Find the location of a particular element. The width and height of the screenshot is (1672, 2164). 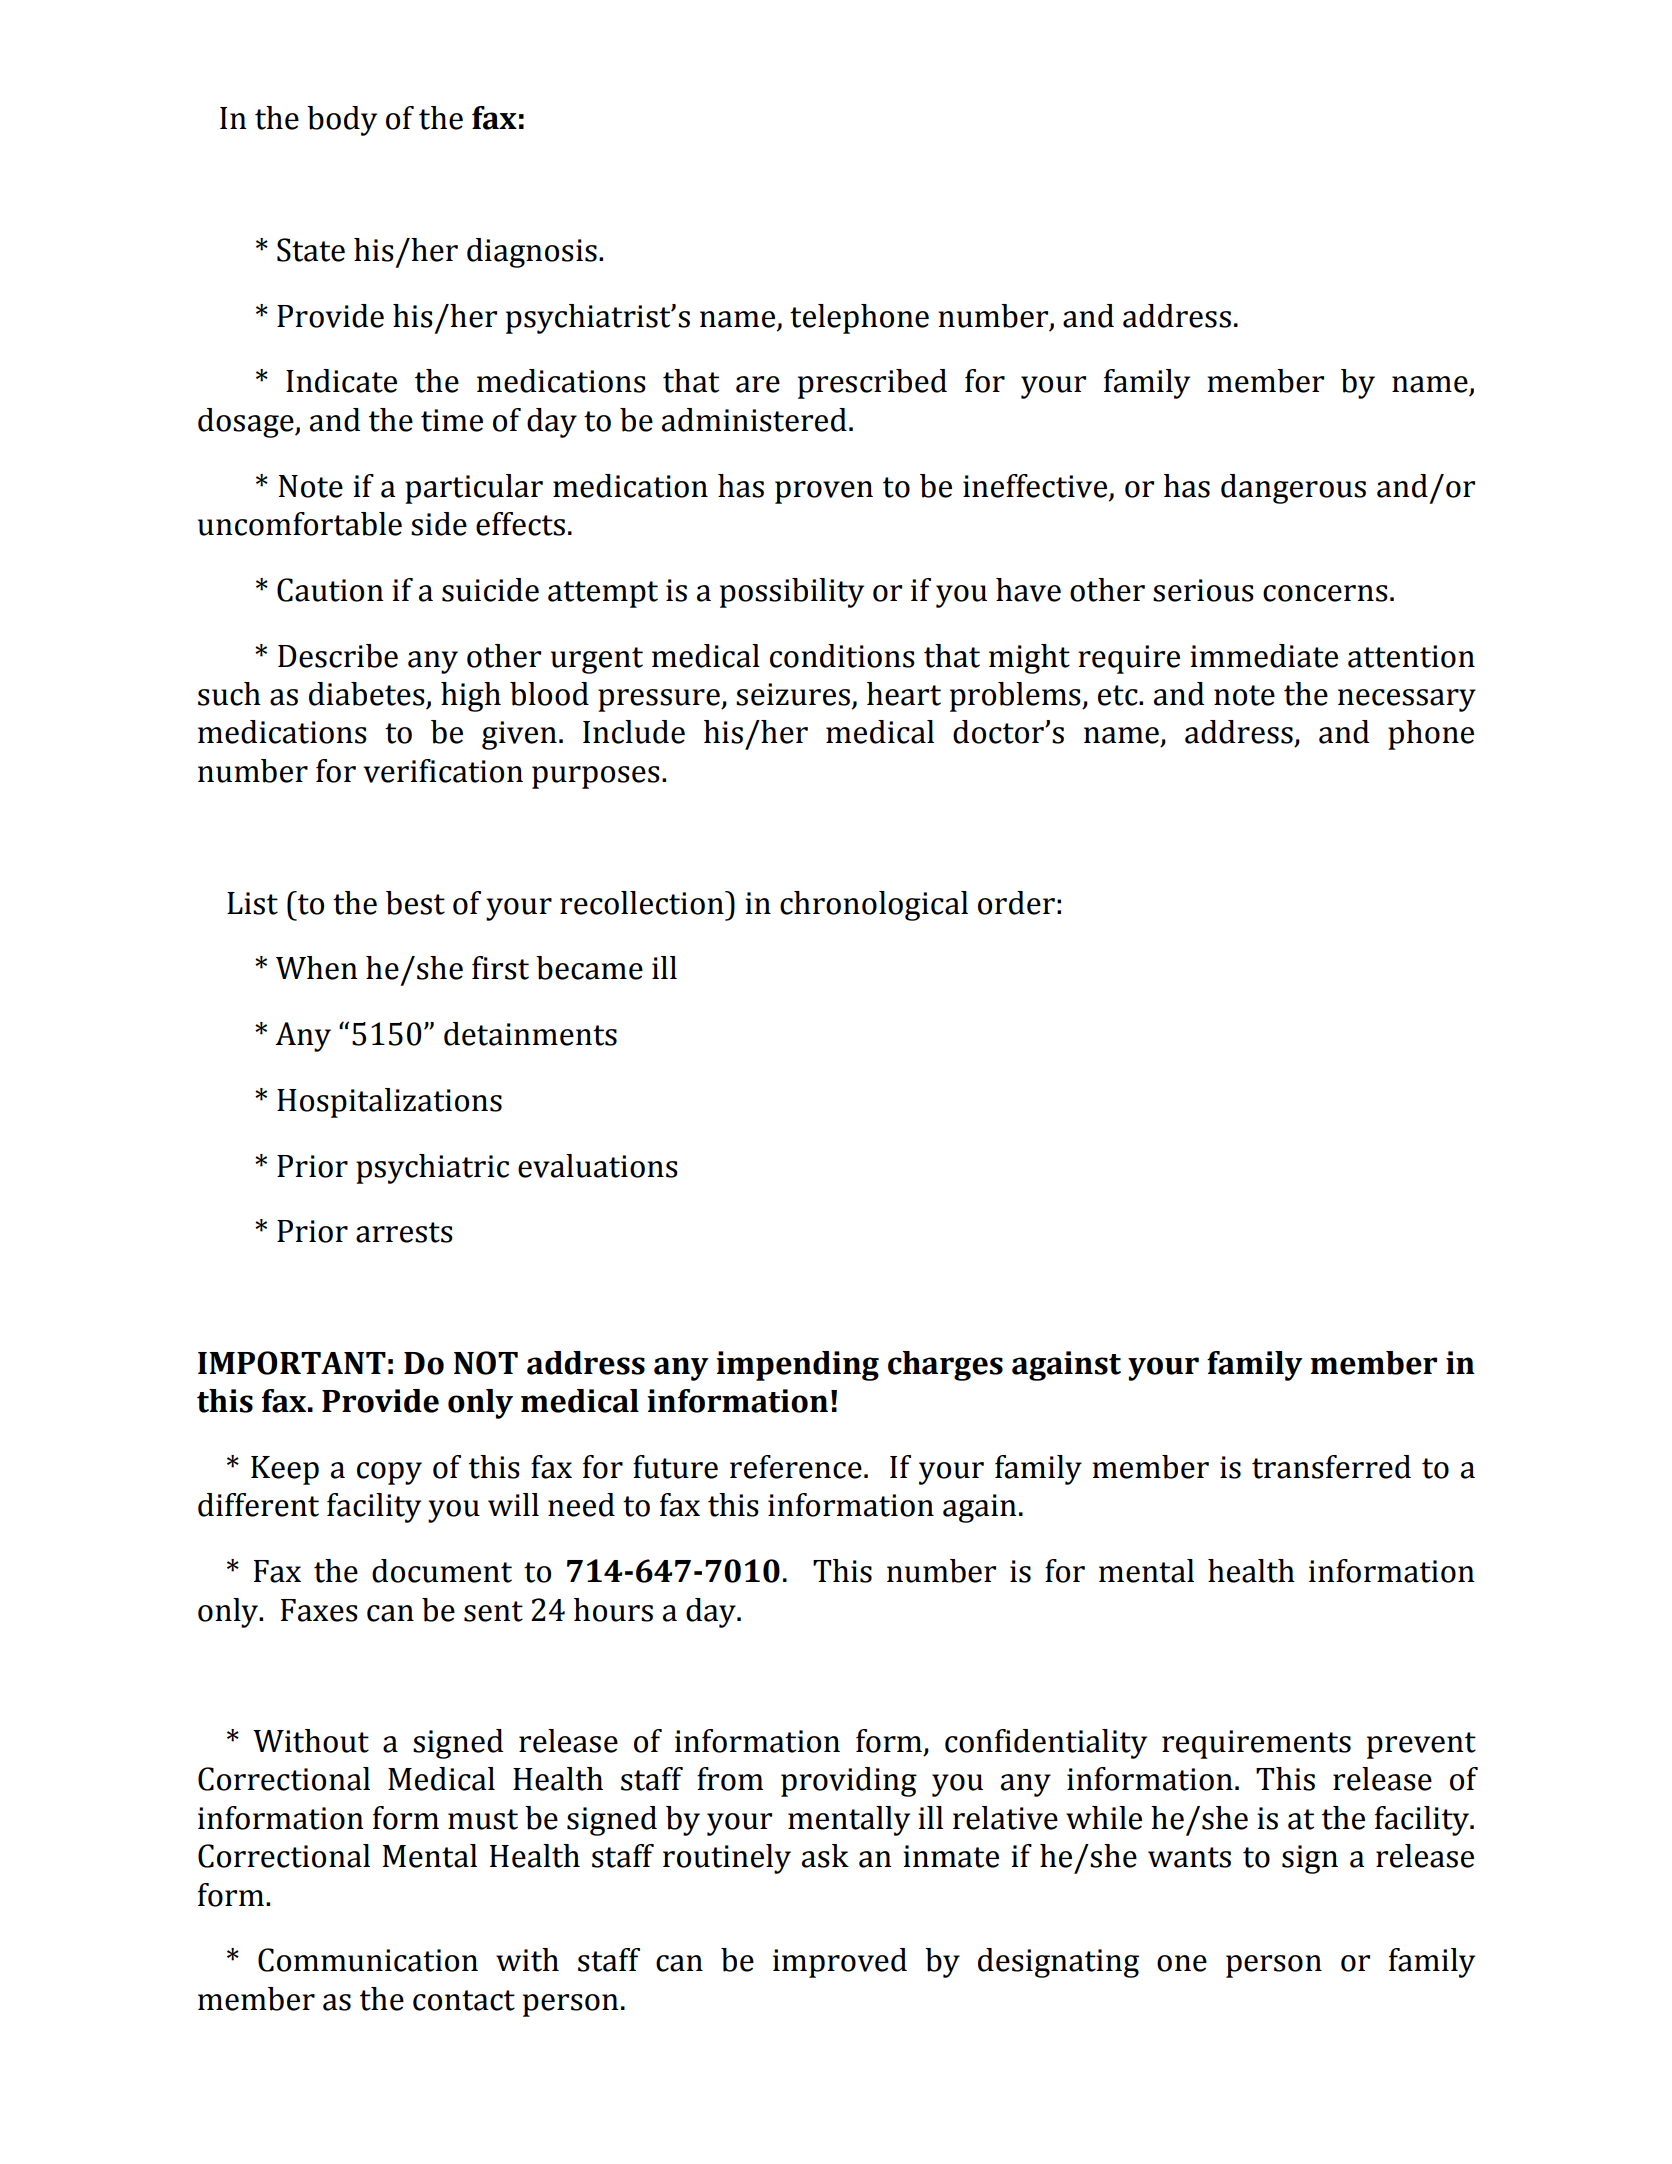

IMPORTANT is located at coordinates (292, 1363).
